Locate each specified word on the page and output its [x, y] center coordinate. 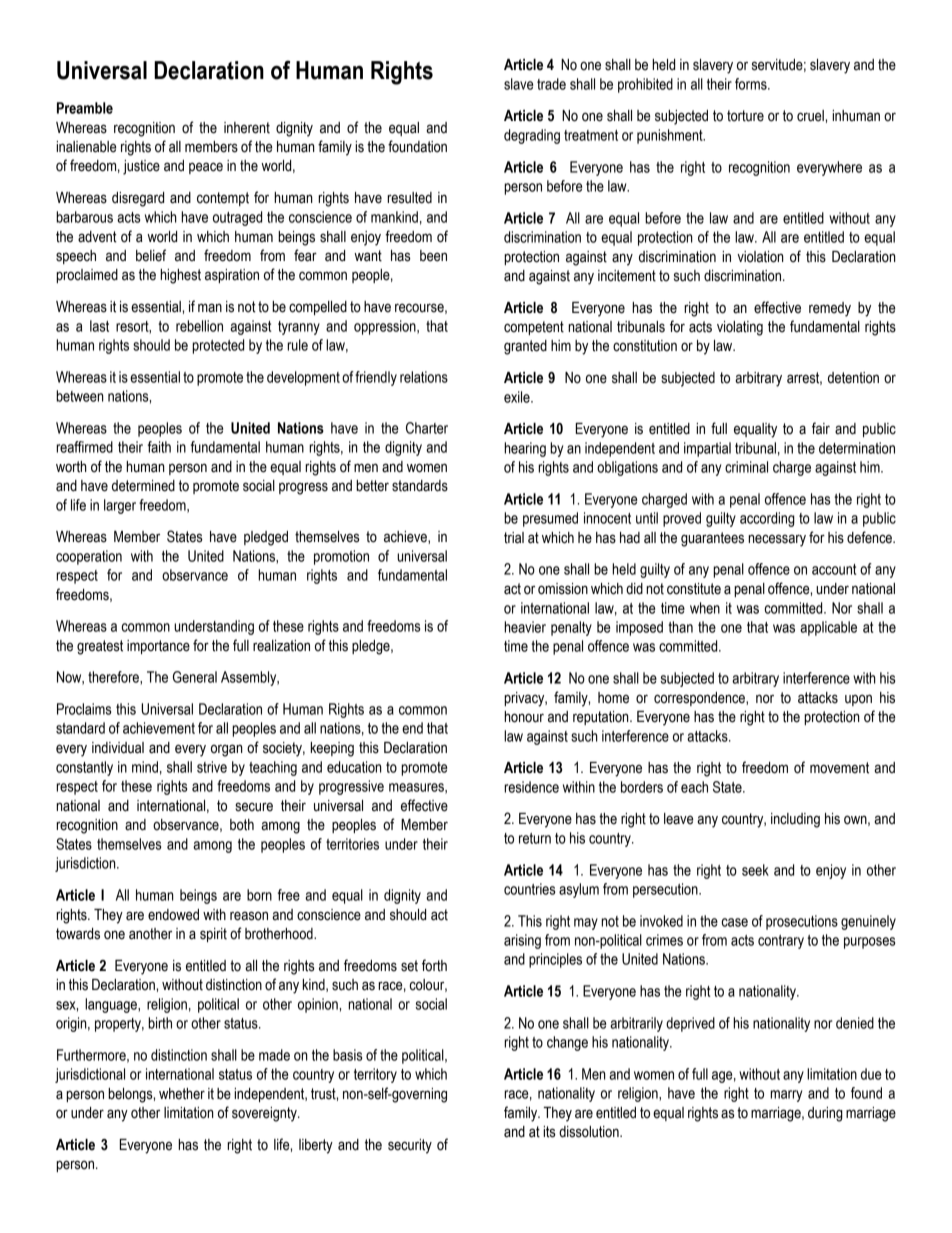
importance [158, 647]
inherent [247, 128]
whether [182, 1094]
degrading [532, 136]
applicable [828, 628]
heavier [525, 627]
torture [745, 116]
